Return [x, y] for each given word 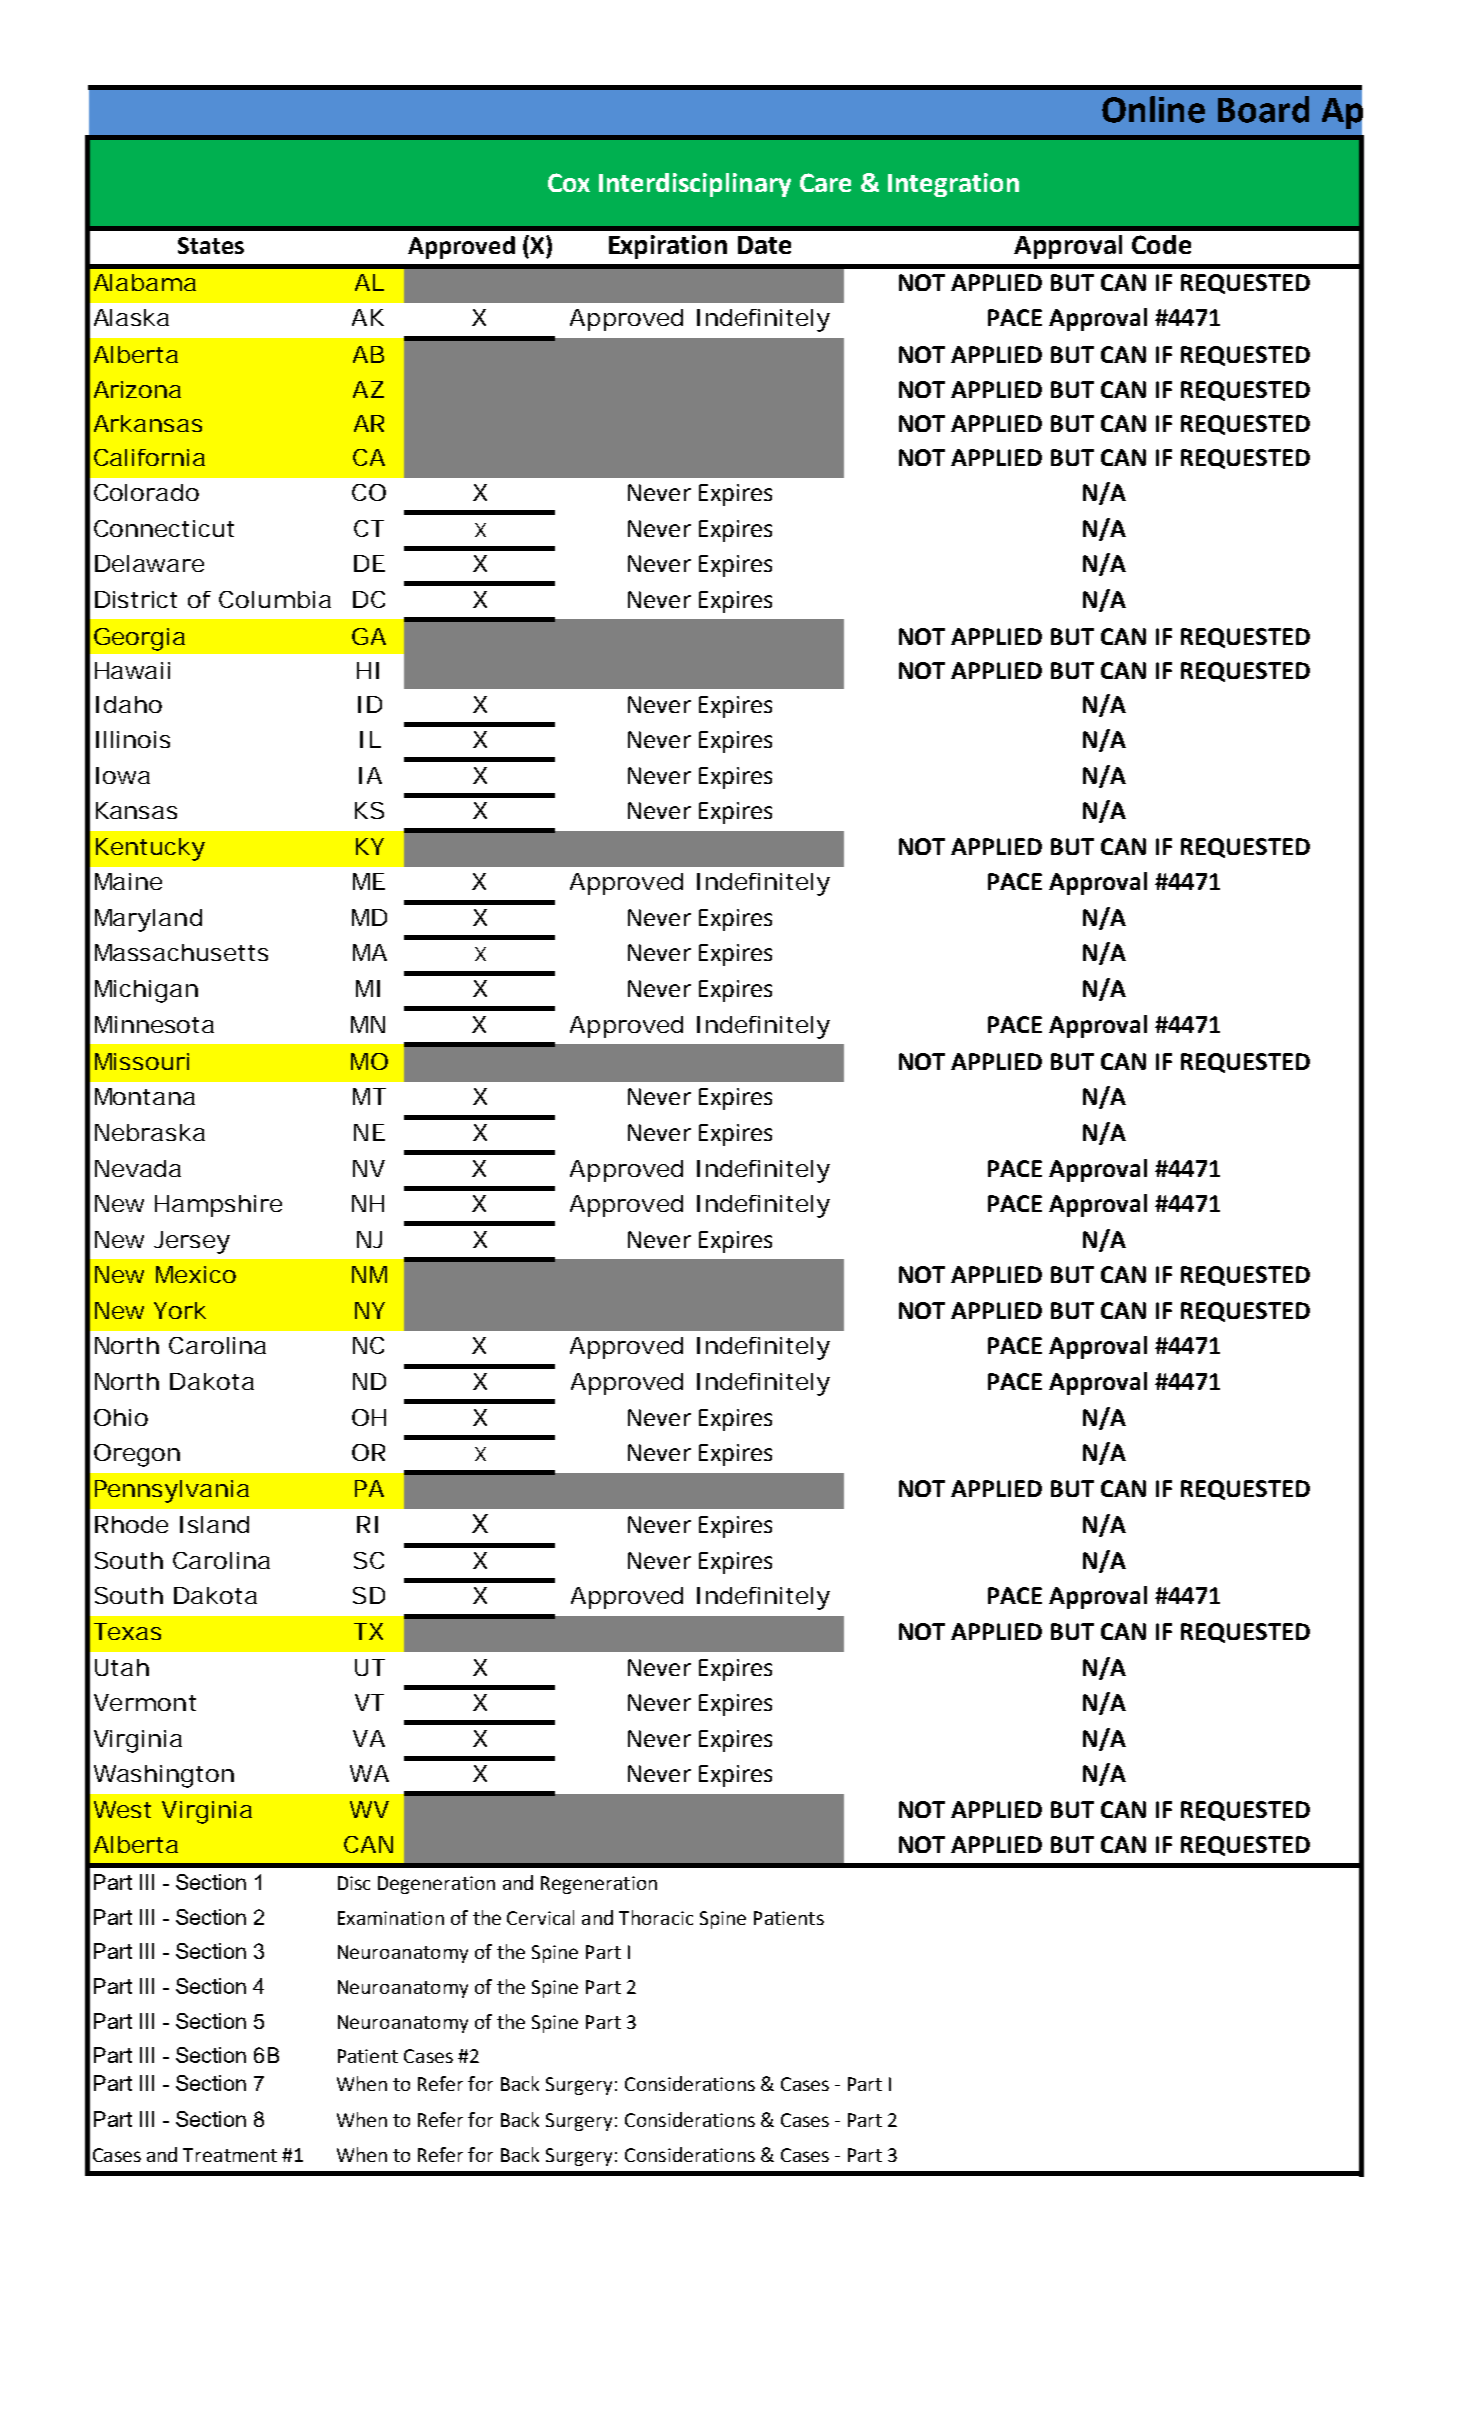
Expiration [668, 247]
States [211, 245]
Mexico [196, 1274]
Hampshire [218, 1206]
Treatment [230, 2155]
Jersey [192, 1242]
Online [1153, 109]
